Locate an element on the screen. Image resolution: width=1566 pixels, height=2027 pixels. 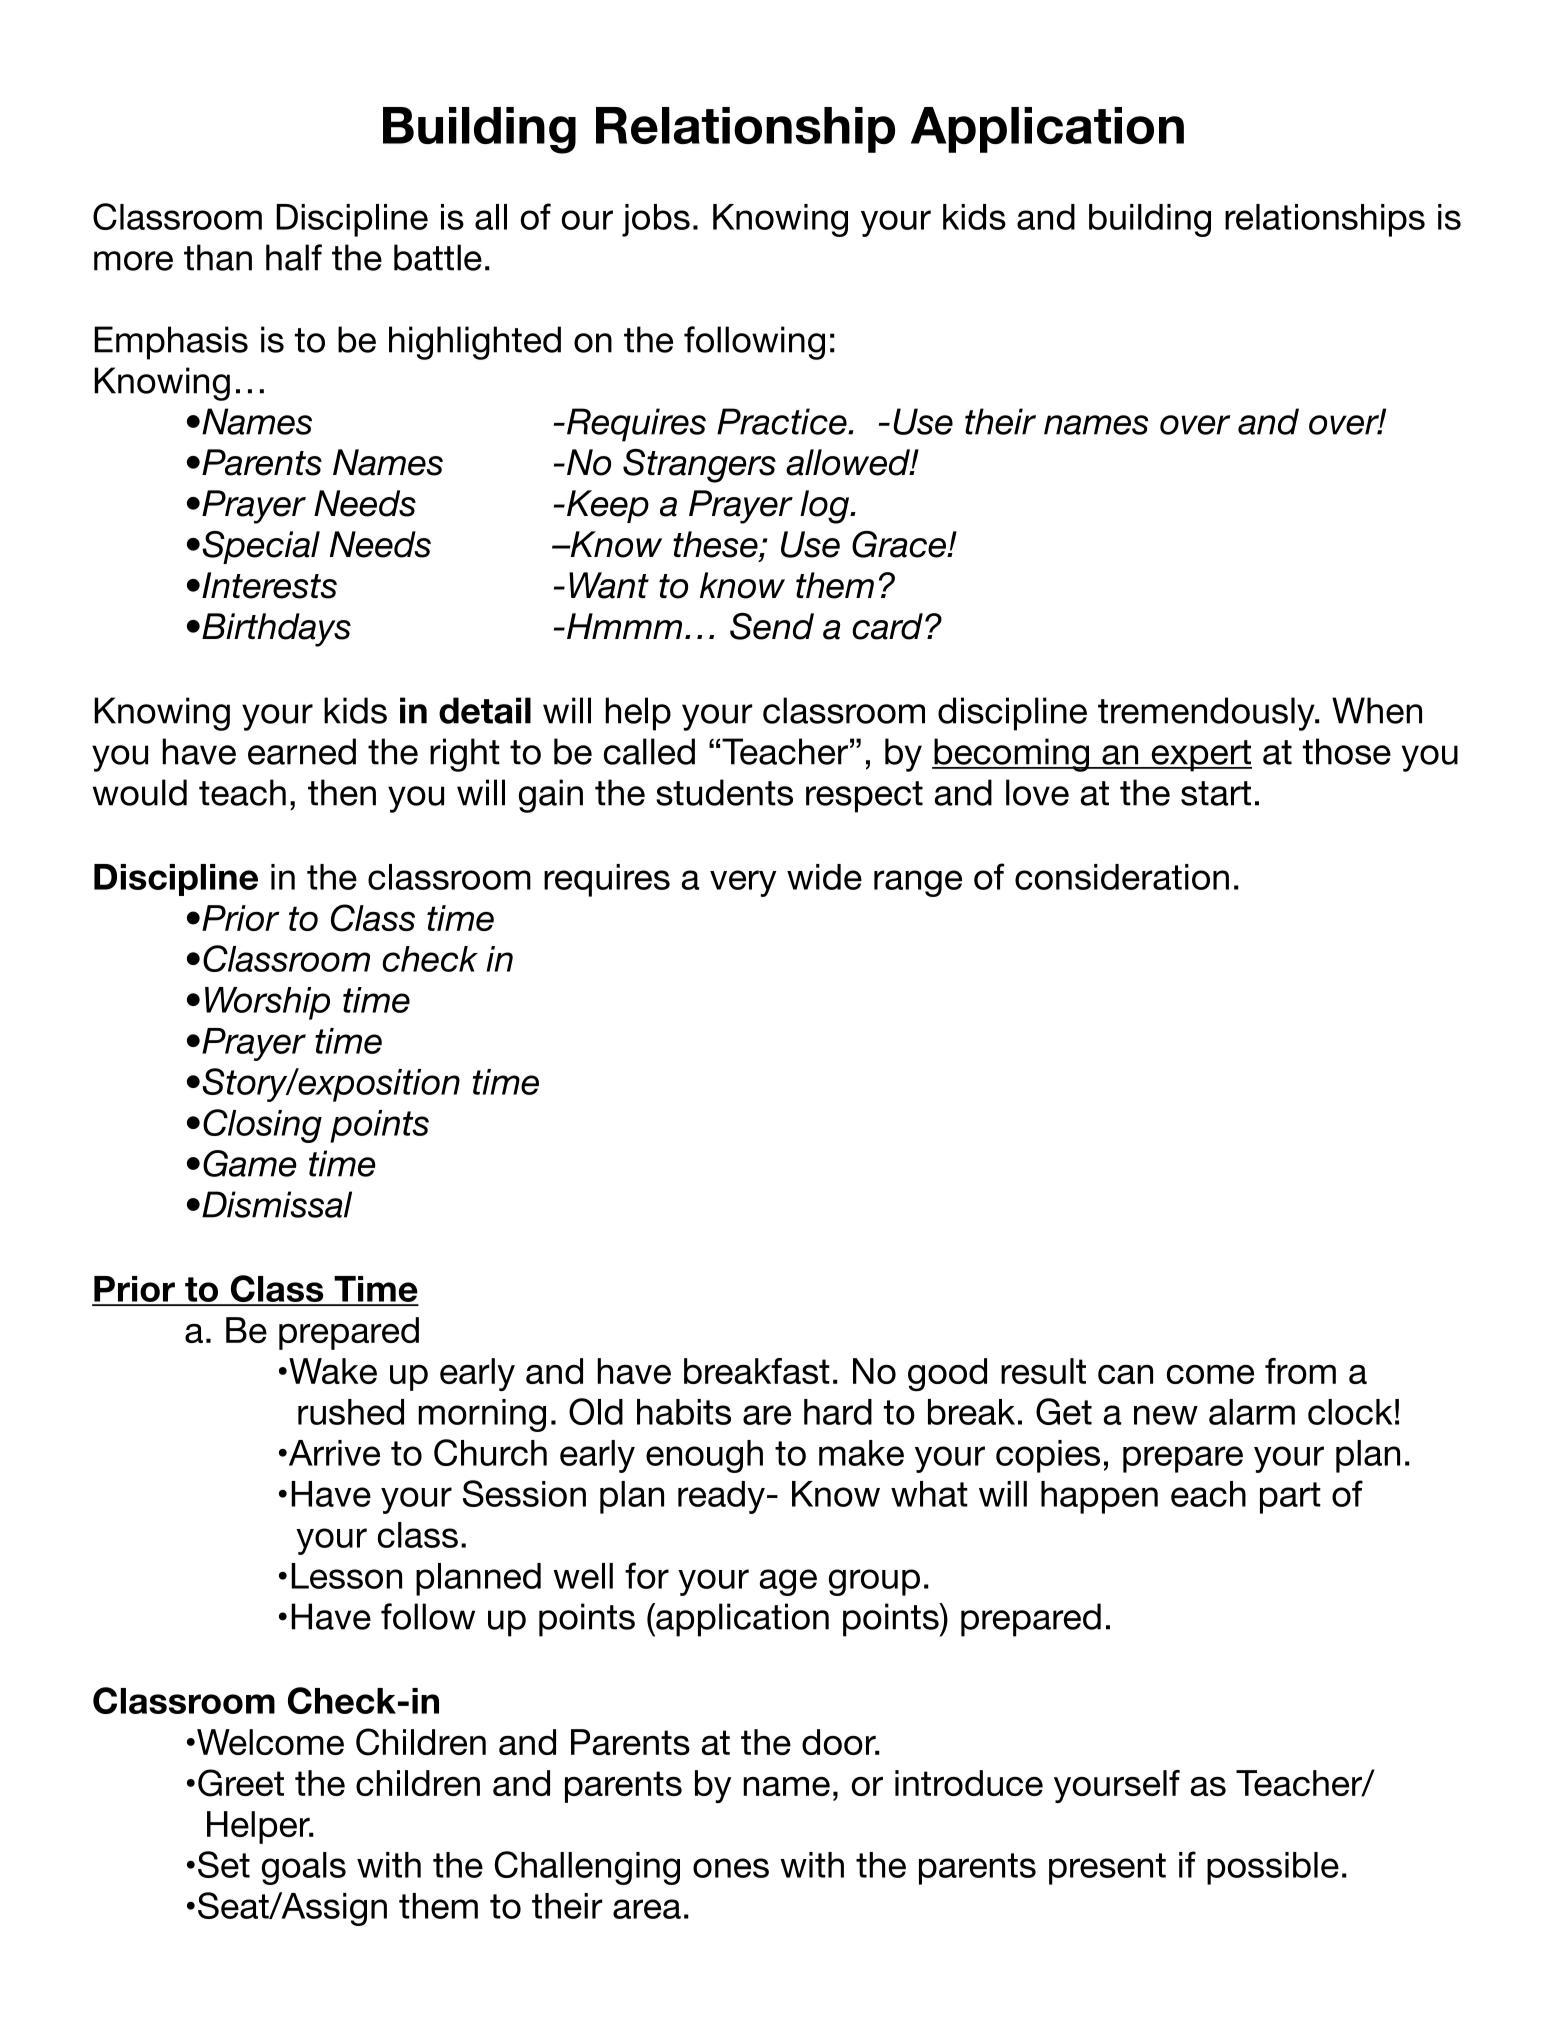
goals is located at coordinates (304, 1868).
